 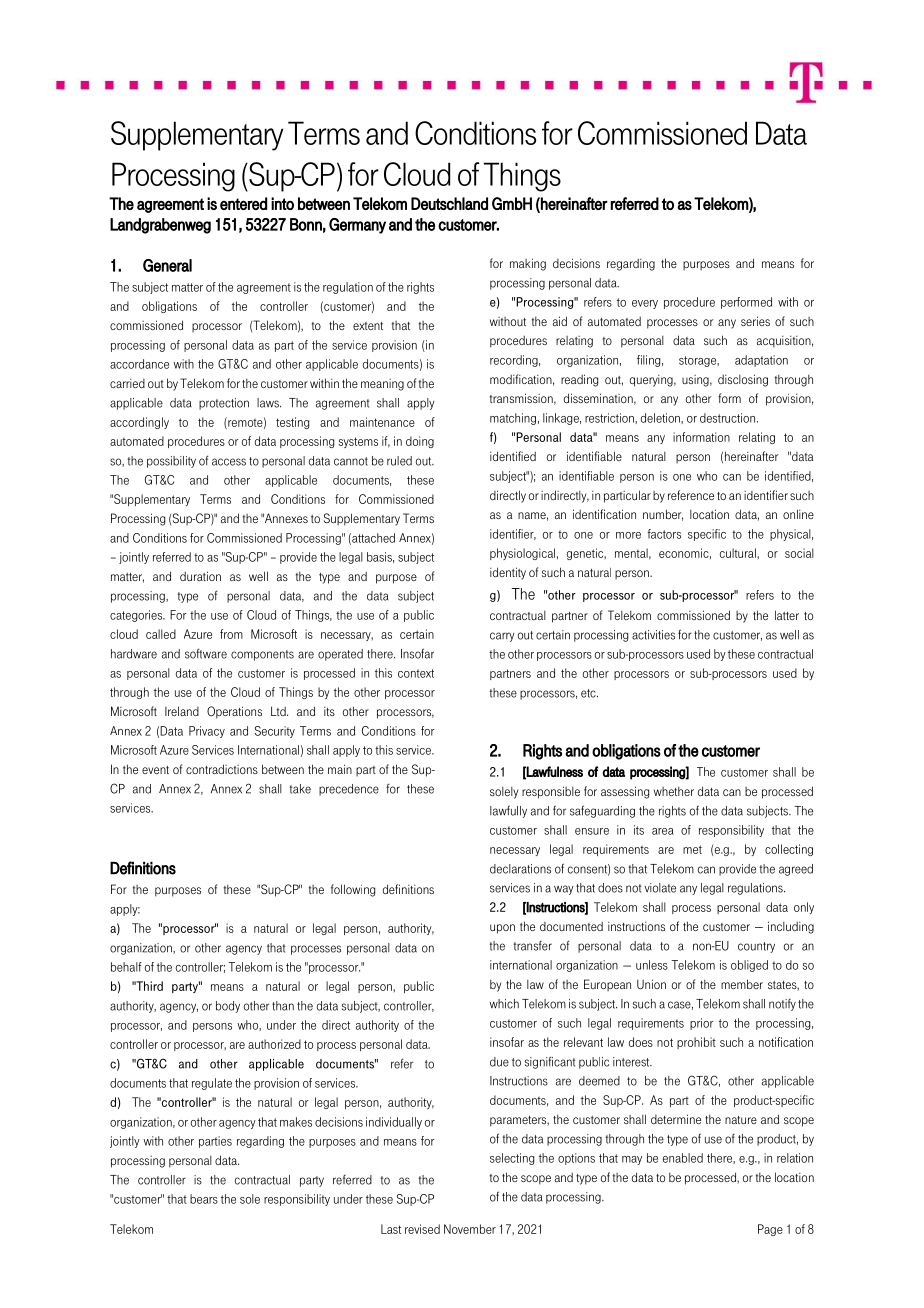 What do you see at coordinates (449, 203) in the screenshot?
I see `Deutschland` at bounding box center [449, 203].
